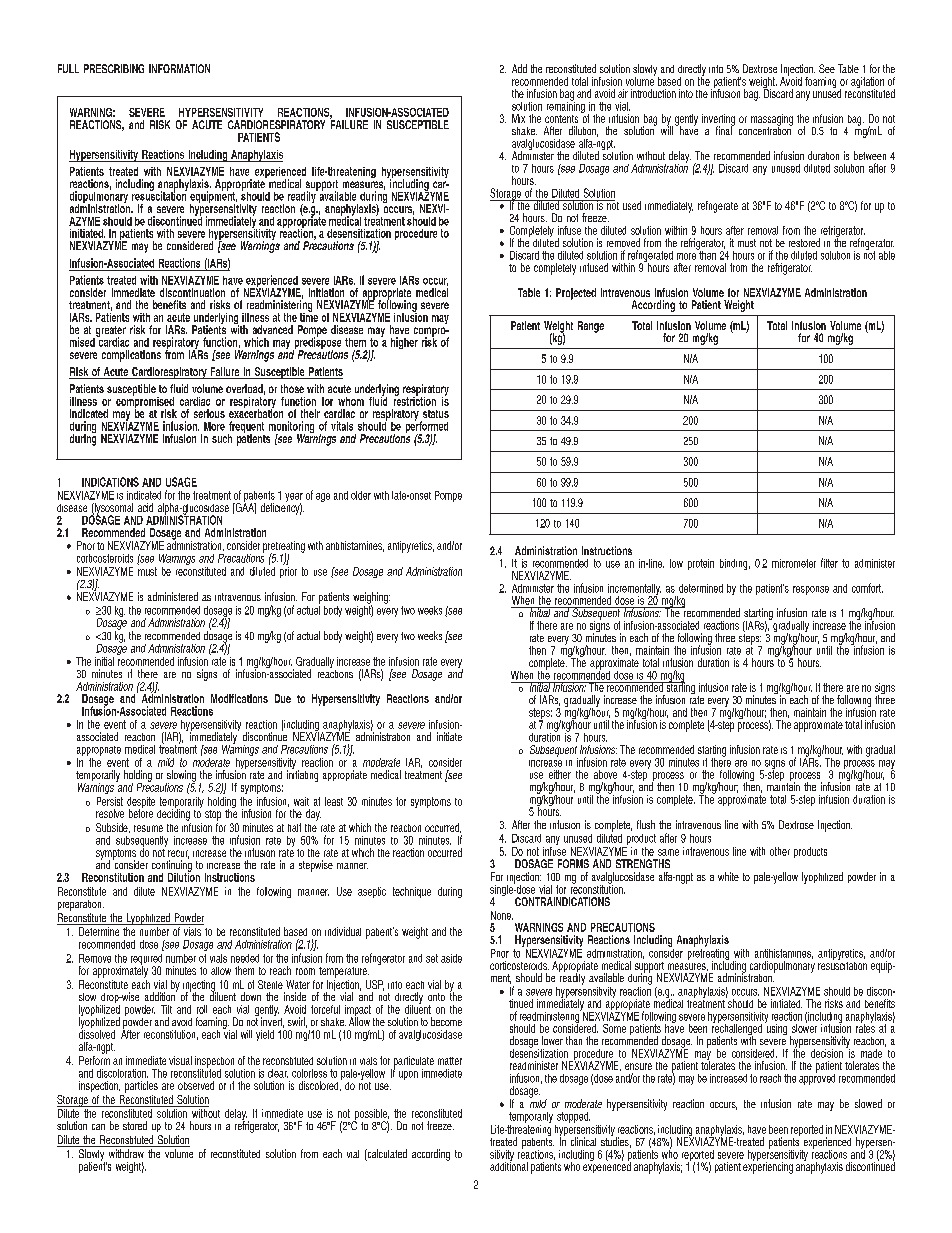 The height and width of the screenshot is (1233, 952). What do you see at coordinates (560, 774) in the screenshot?
I see `either` at bounding box center [560, 774].
